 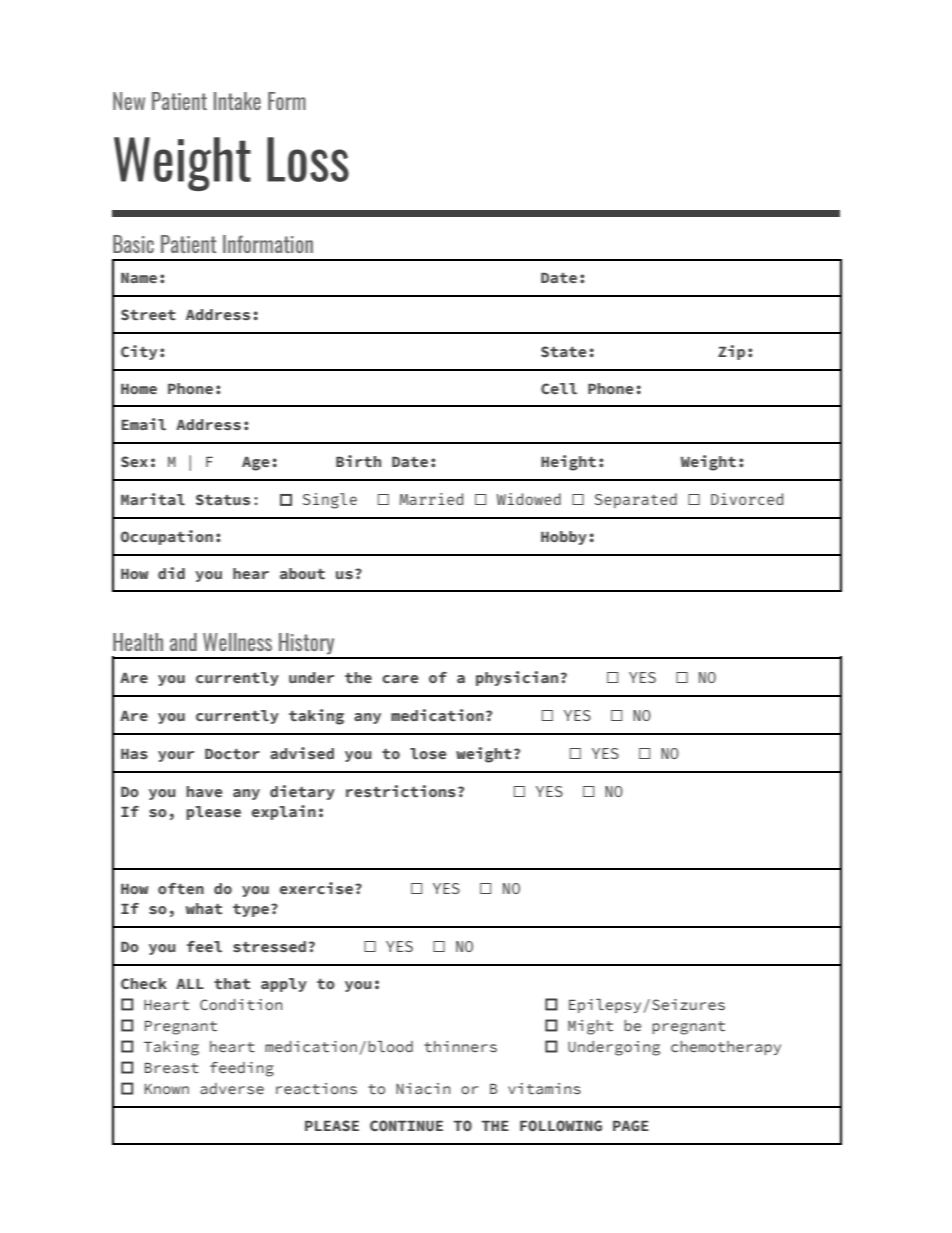 I want to click on Home, so click(x=139, y=389).
